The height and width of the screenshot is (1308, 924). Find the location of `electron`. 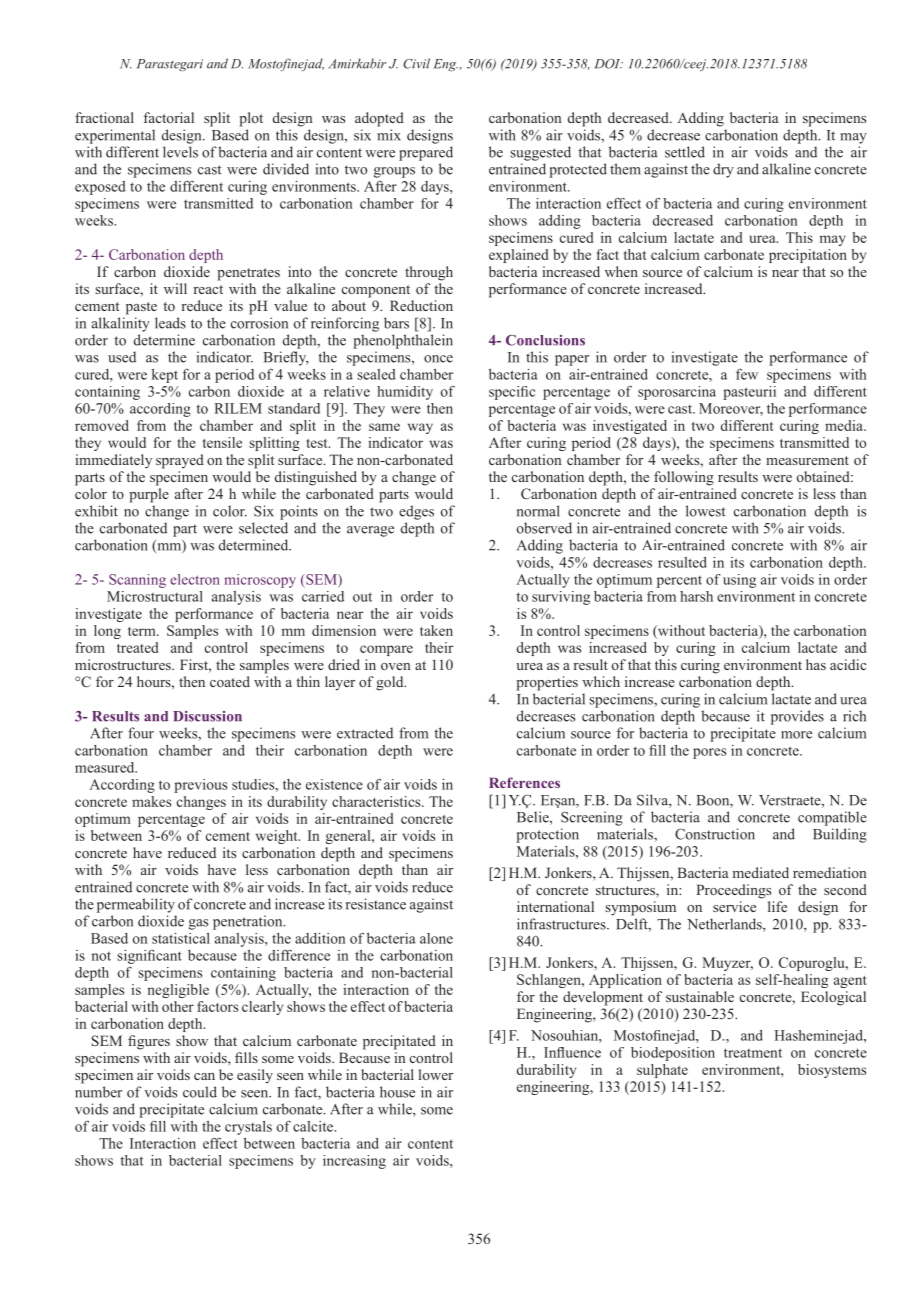

electron is located at coordinates (195, 579).
